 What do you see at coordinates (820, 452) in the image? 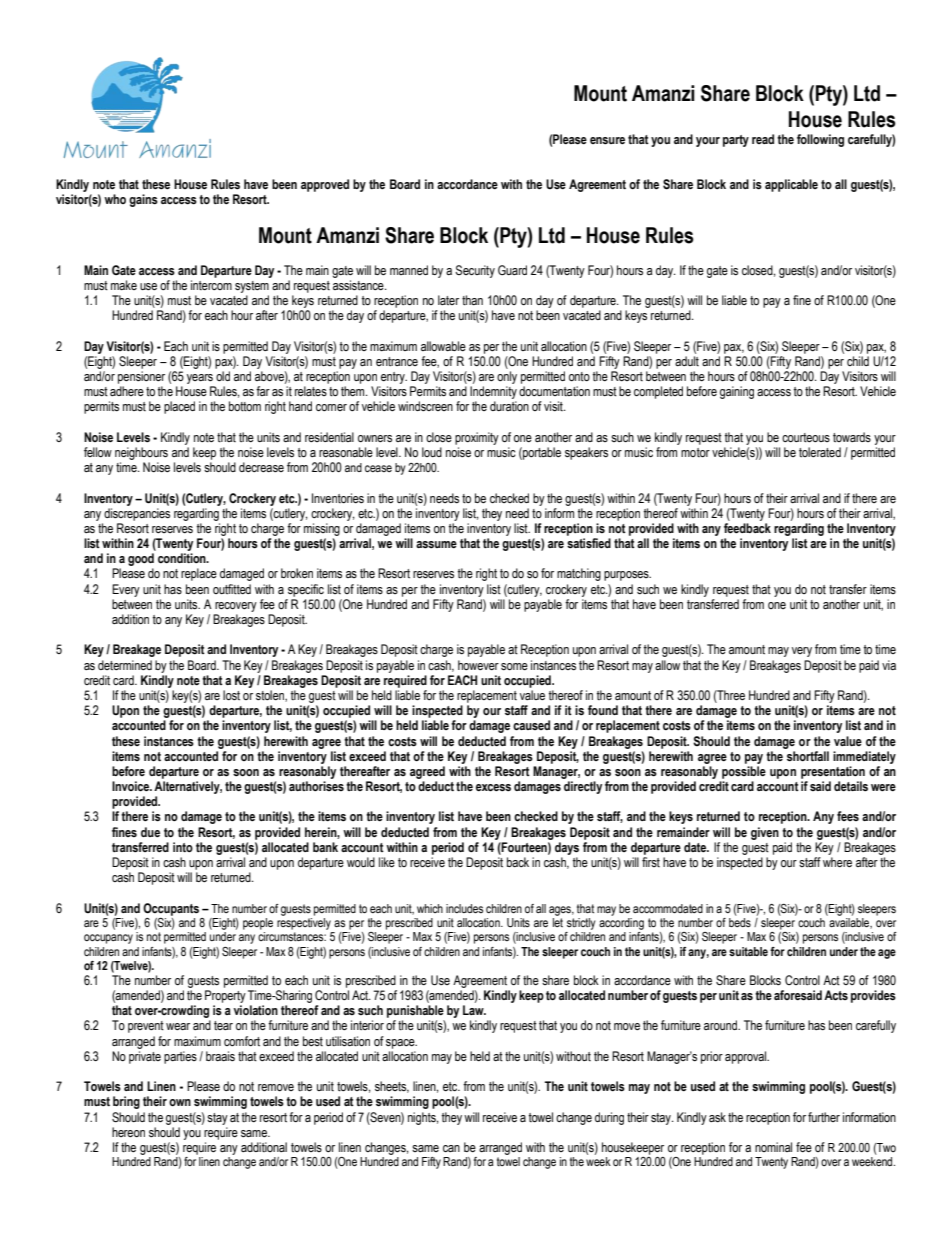
I see `tolerated` at bounding box center [820, 452].
